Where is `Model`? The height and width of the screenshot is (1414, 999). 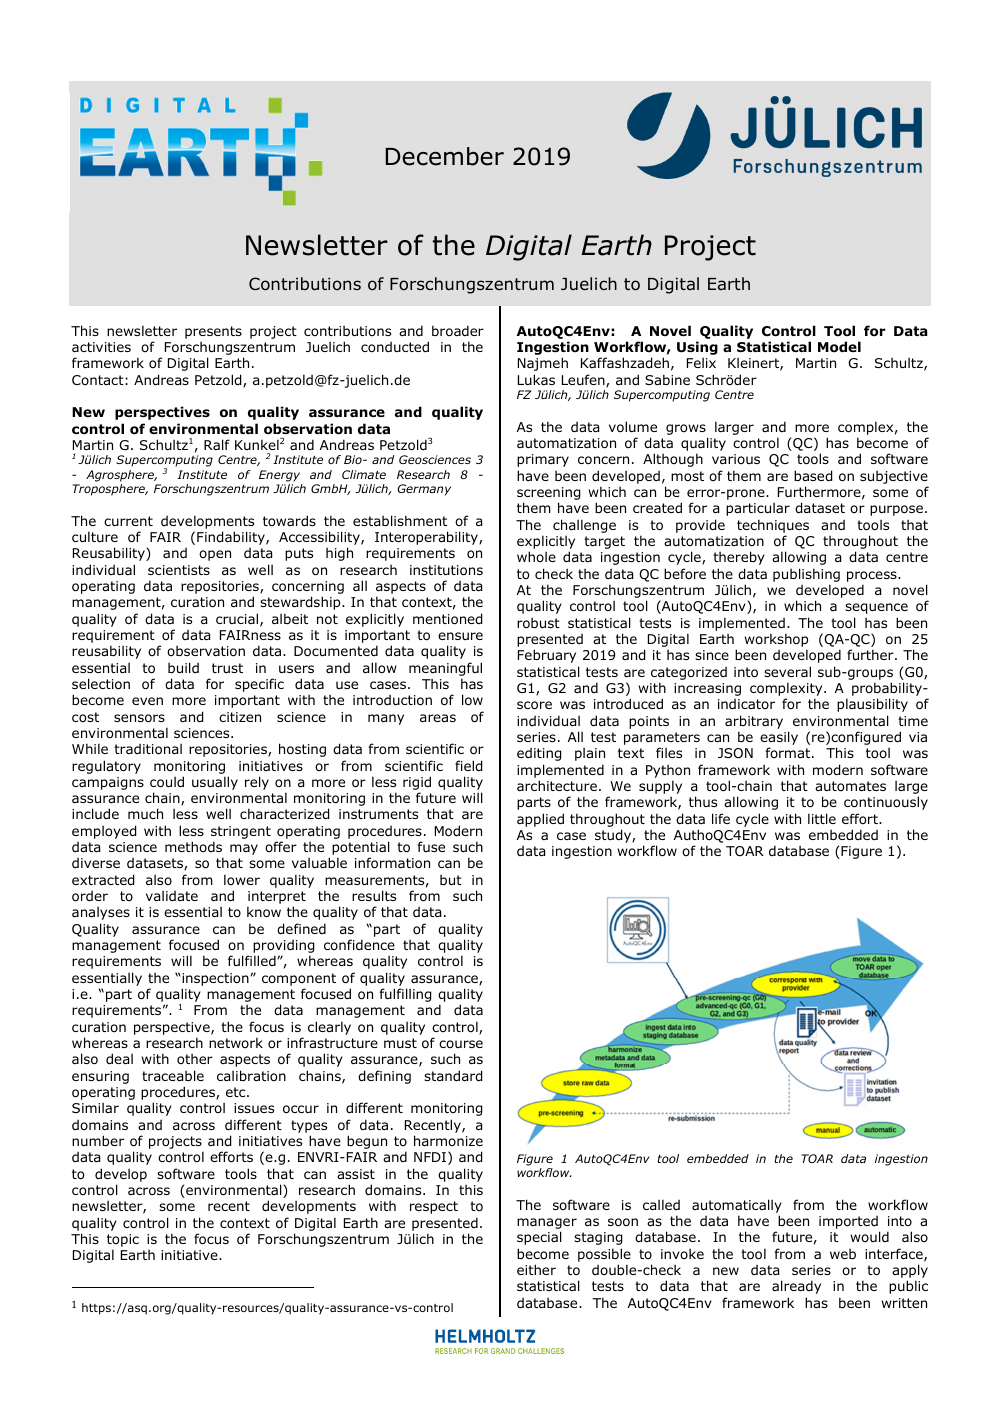 Model is located at coordinates (839, 347).
